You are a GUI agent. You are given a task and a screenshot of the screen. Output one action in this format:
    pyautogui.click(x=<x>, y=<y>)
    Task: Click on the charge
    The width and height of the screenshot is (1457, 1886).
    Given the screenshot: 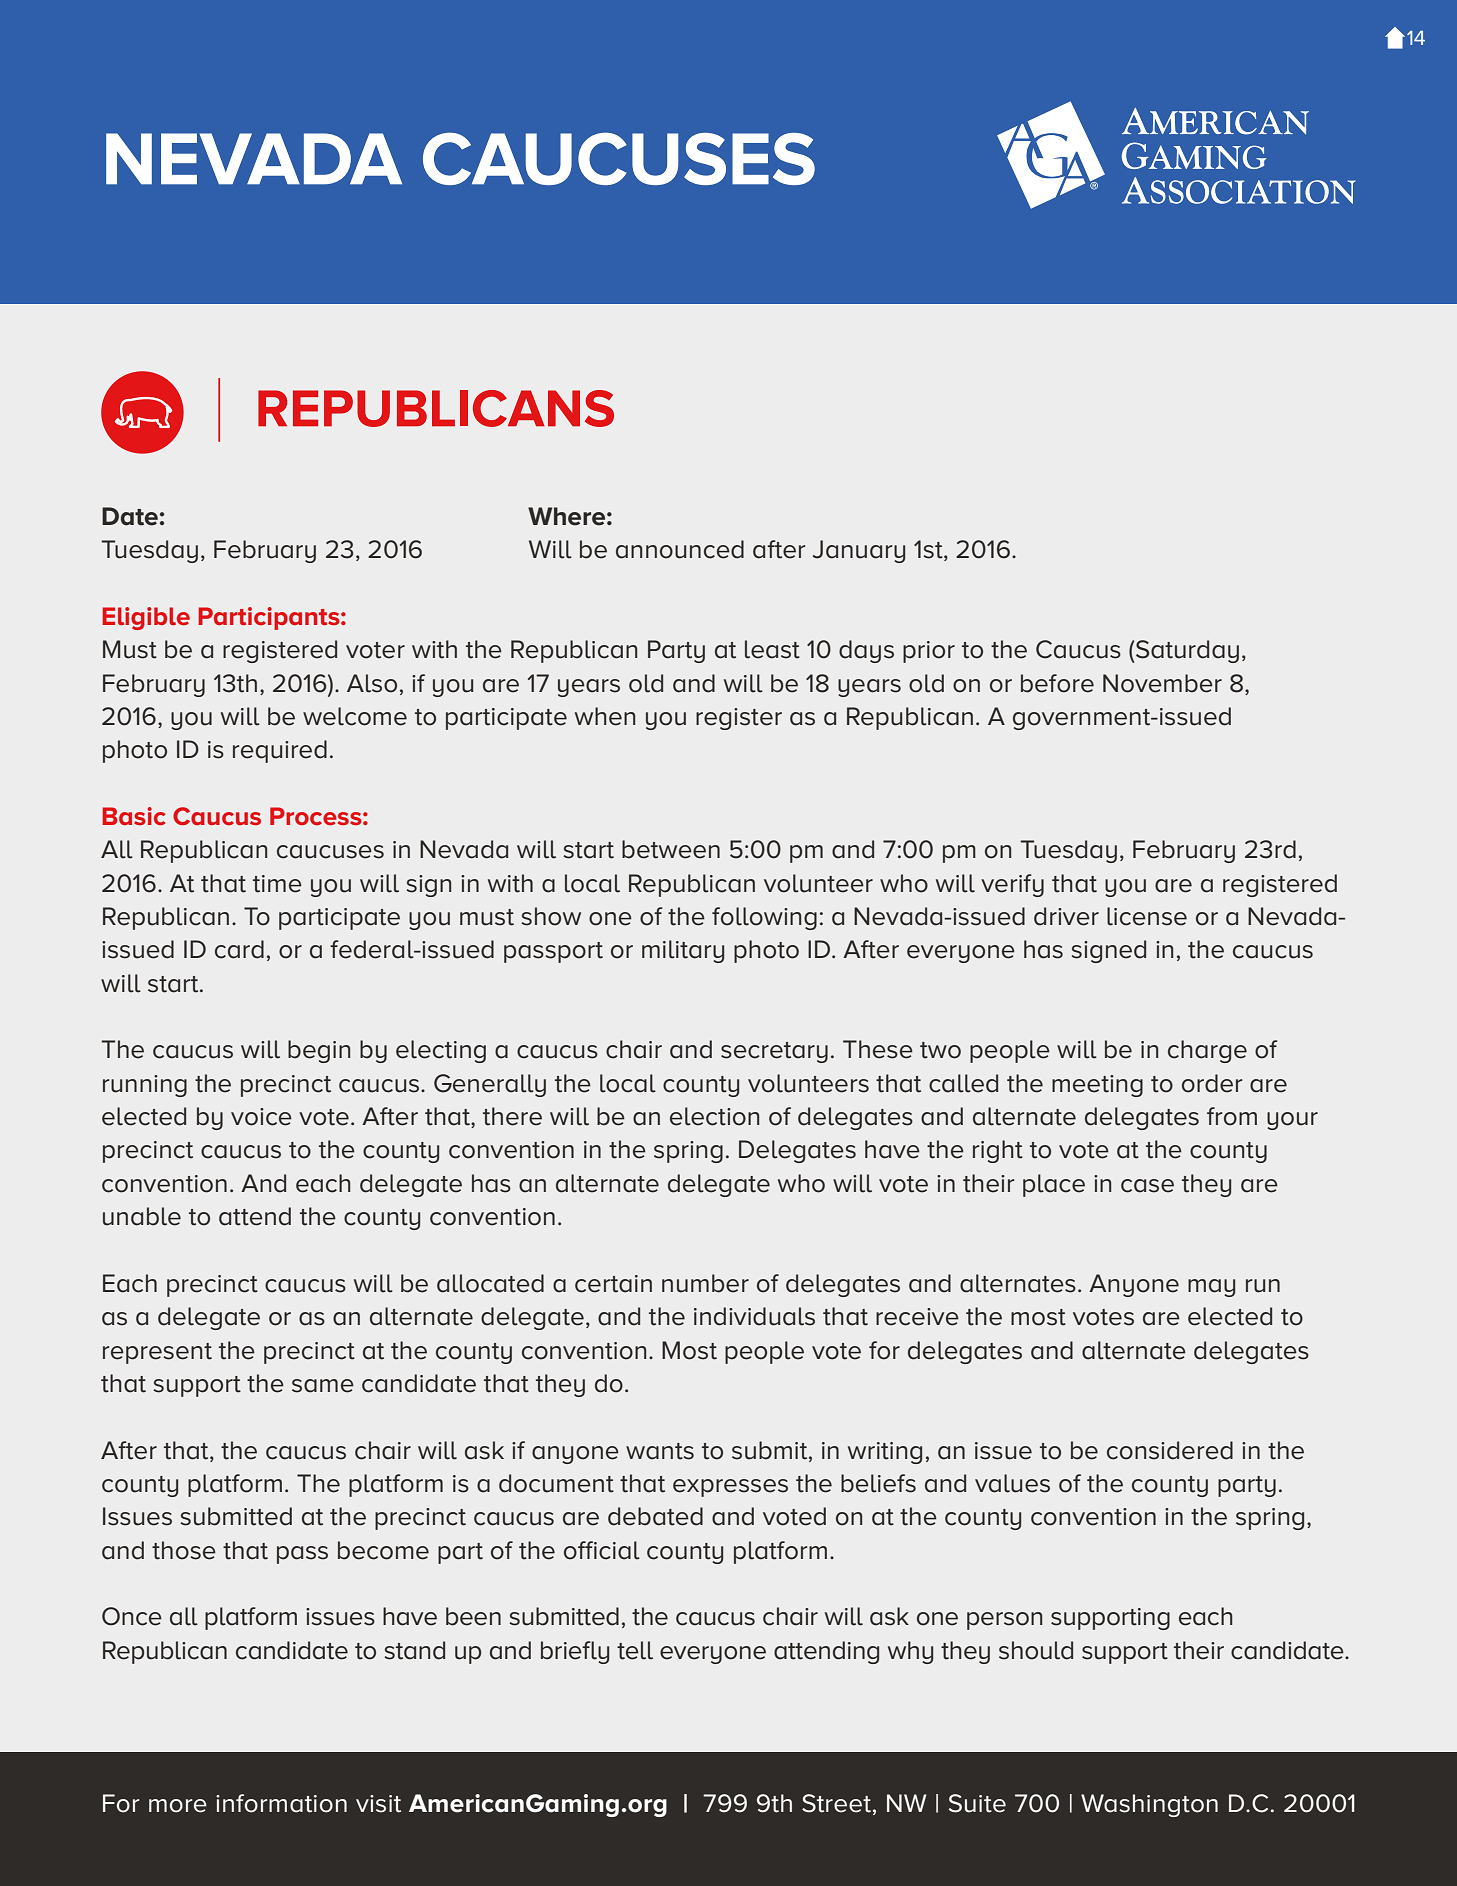 What is the action you would take?
    pyautogui.click(x=1207, y=1051)
